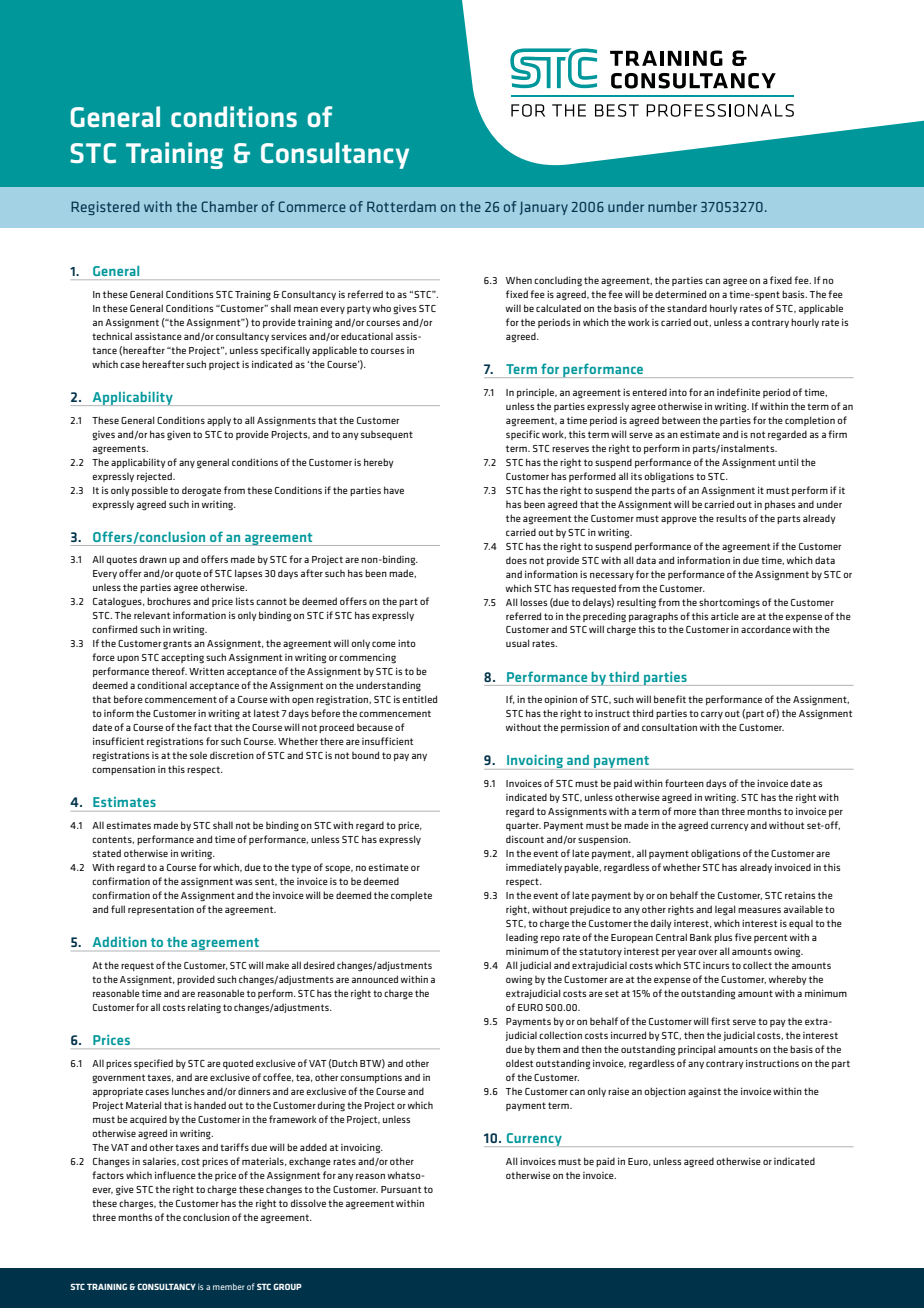 This screenshot has height=1308, width=924. I want to click on Chamber, so click(229, 206).
